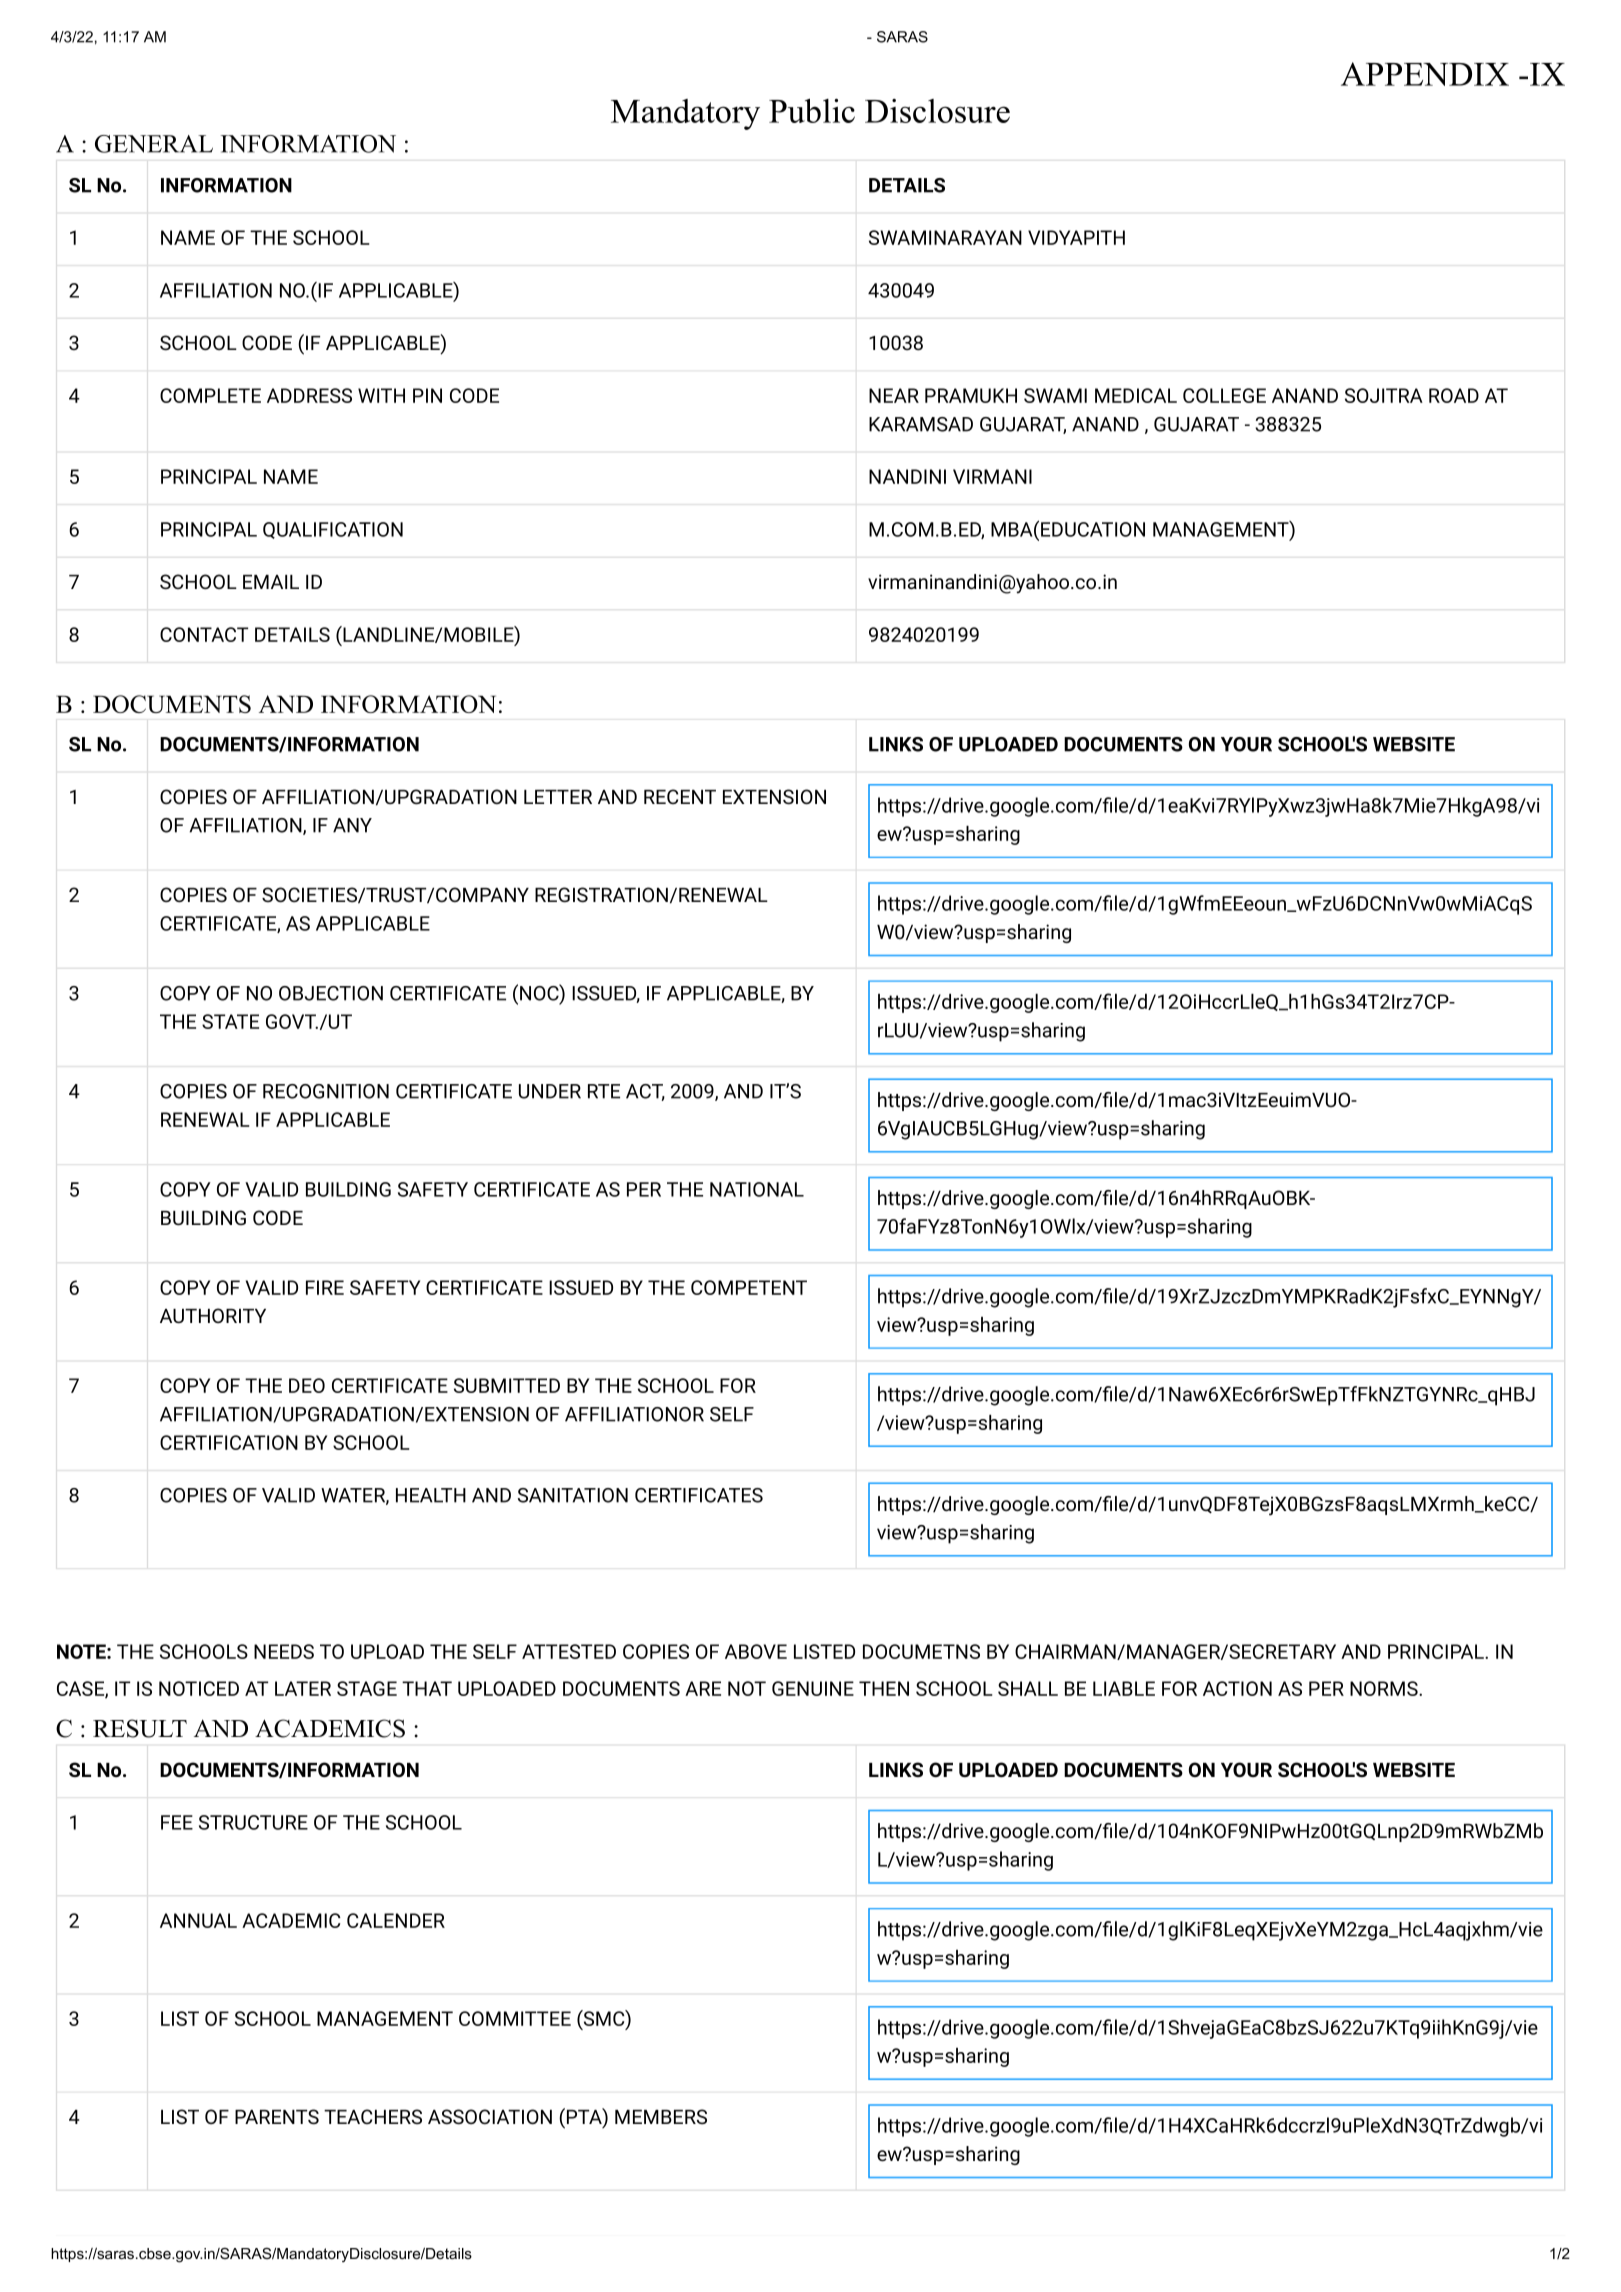  I want to click on APPENDIX, so click(1425, 74).
